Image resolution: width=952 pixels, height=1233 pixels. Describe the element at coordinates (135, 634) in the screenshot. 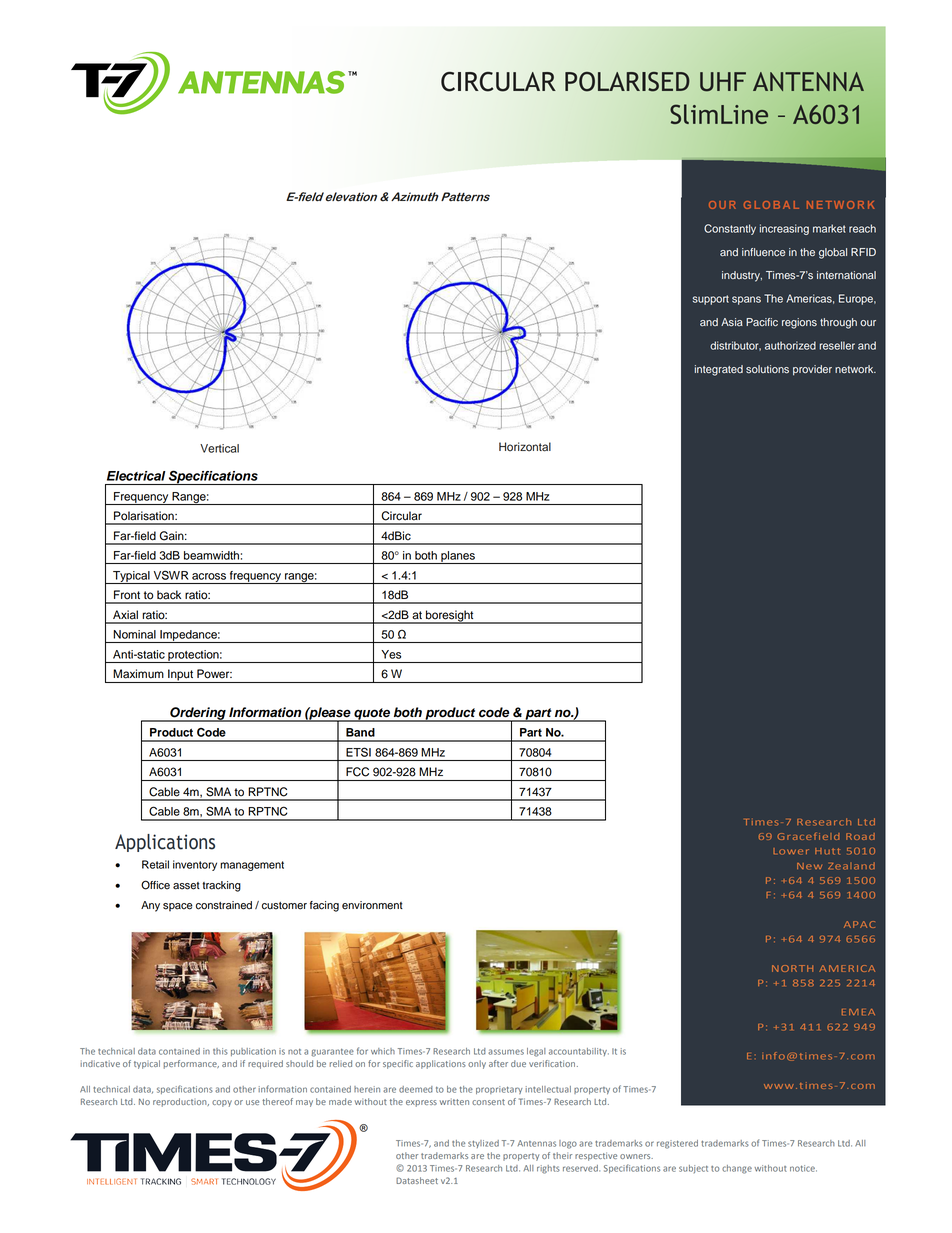

I see `Nominal` at that location.
